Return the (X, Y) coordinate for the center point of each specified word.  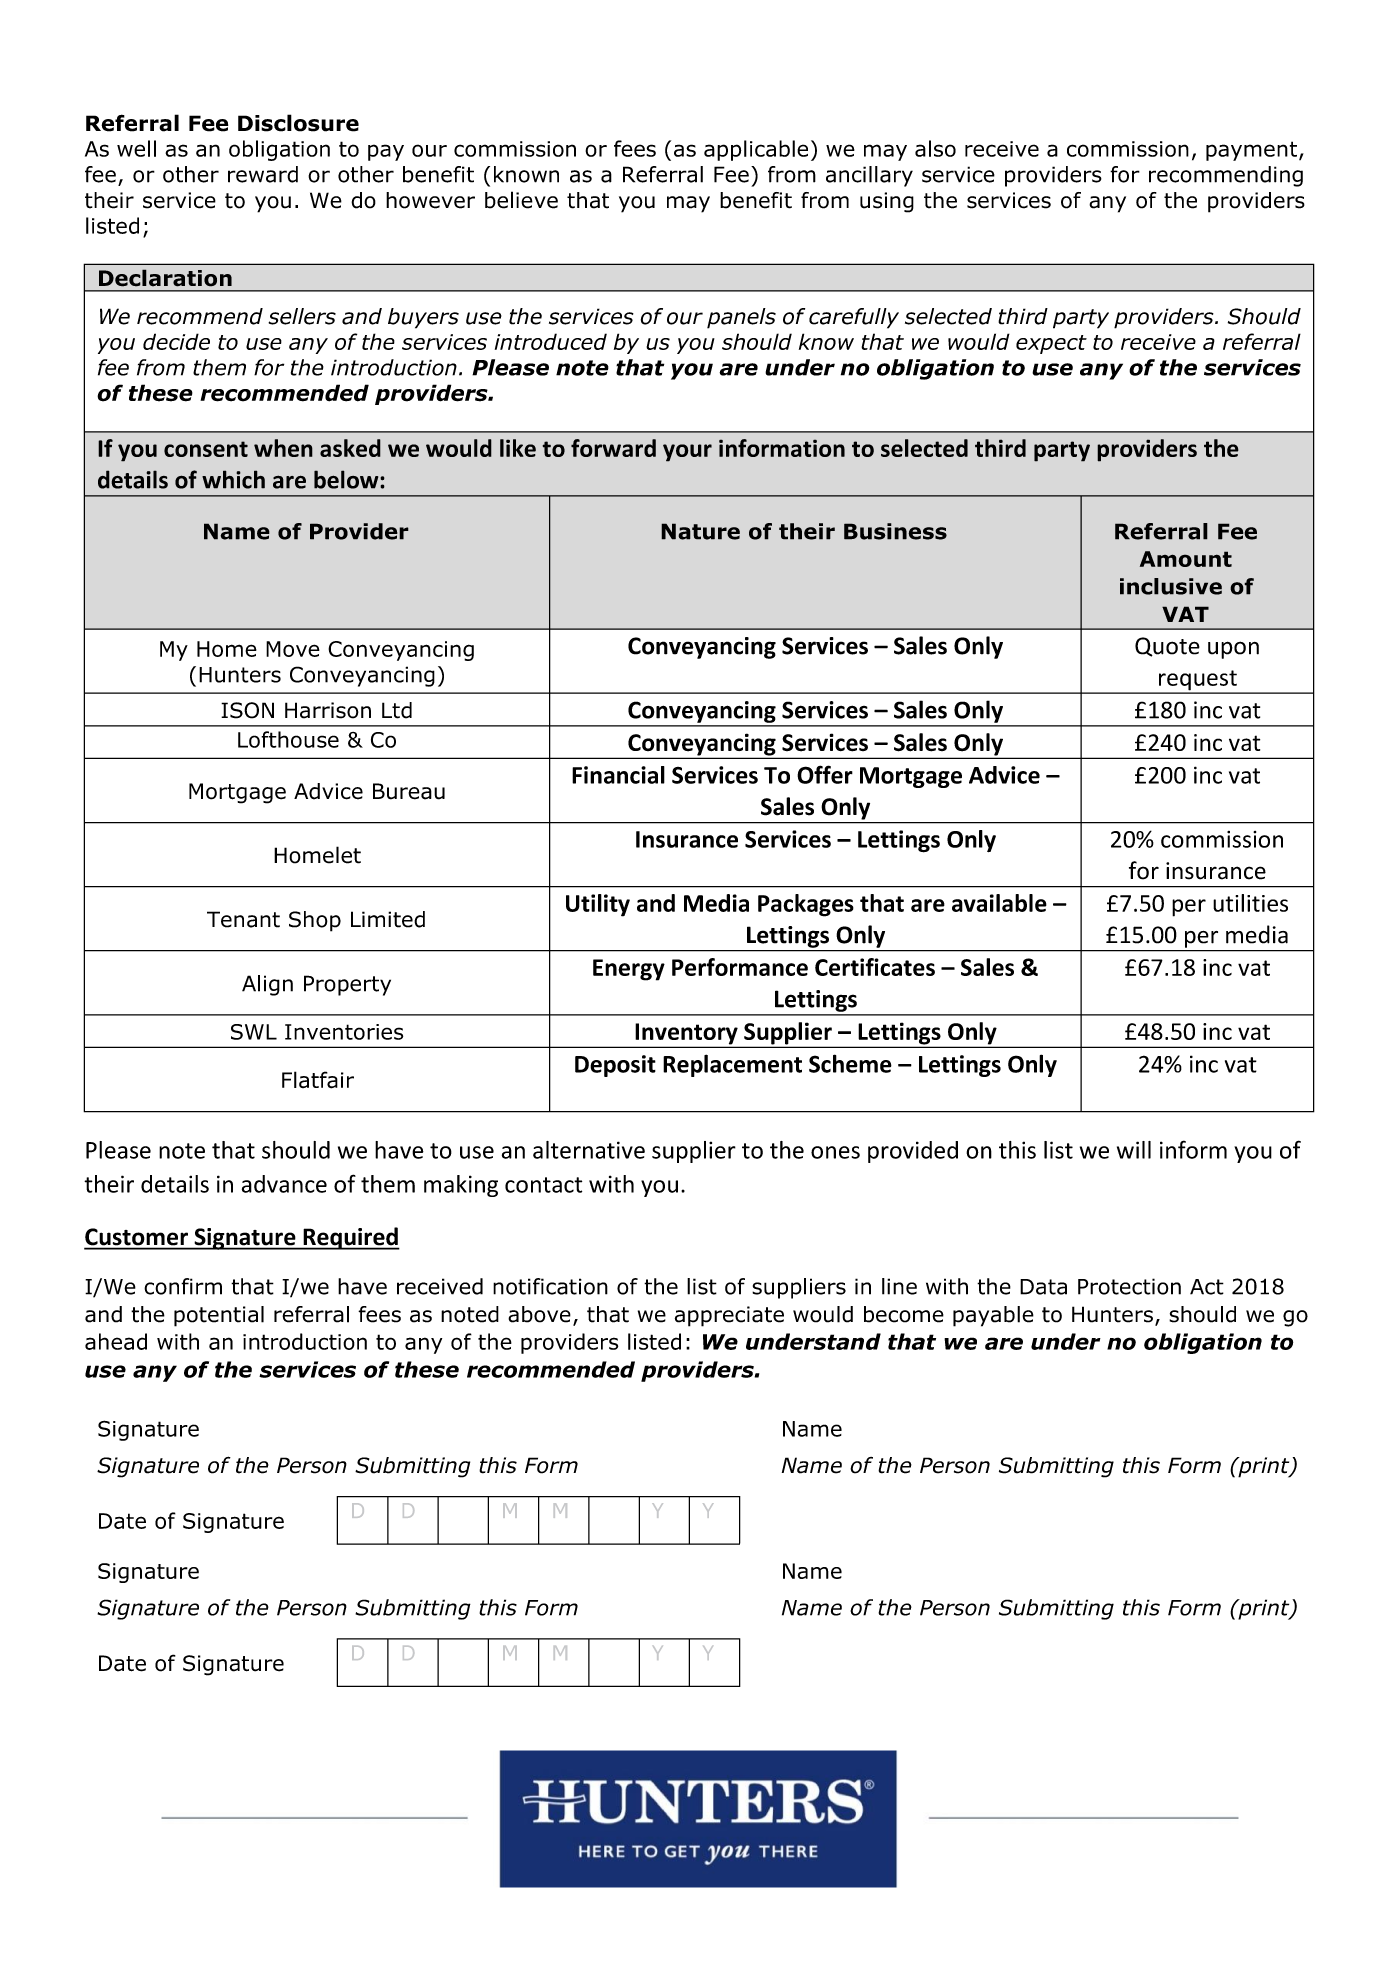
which (233, 479)
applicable (756, 150)
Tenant (243, 919)
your (687, 453)
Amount (1186, 559)
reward (263, 174)
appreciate (729, 1316)
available (999, 903)
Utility (598, 905)
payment (1253, 151)
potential (219, 1316)
